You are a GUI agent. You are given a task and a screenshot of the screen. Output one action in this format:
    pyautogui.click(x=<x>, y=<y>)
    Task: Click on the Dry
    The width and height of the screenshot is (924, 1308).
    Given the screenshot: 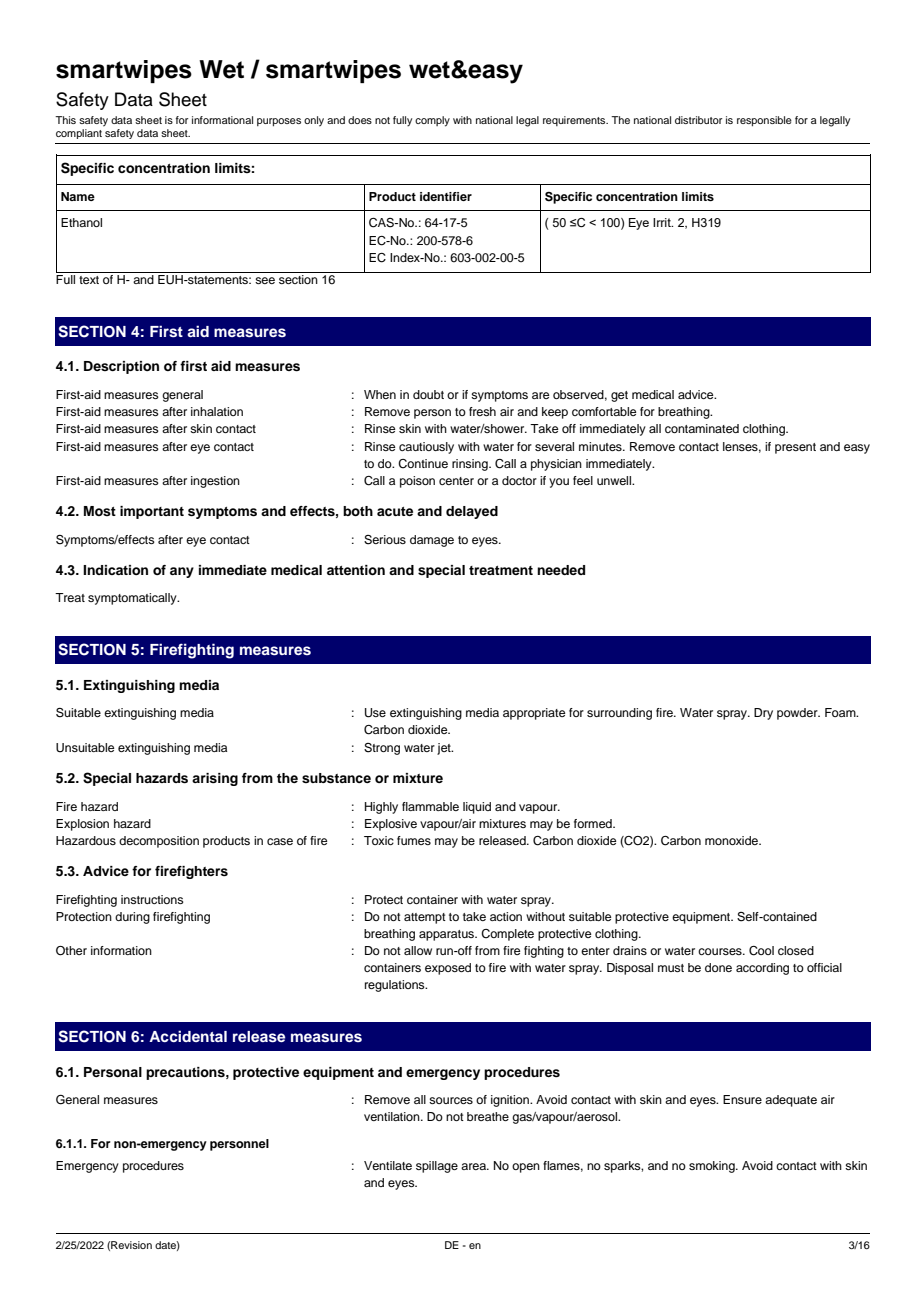 What is the action you would take?
    pyautogui.click(x=763, y=714)
